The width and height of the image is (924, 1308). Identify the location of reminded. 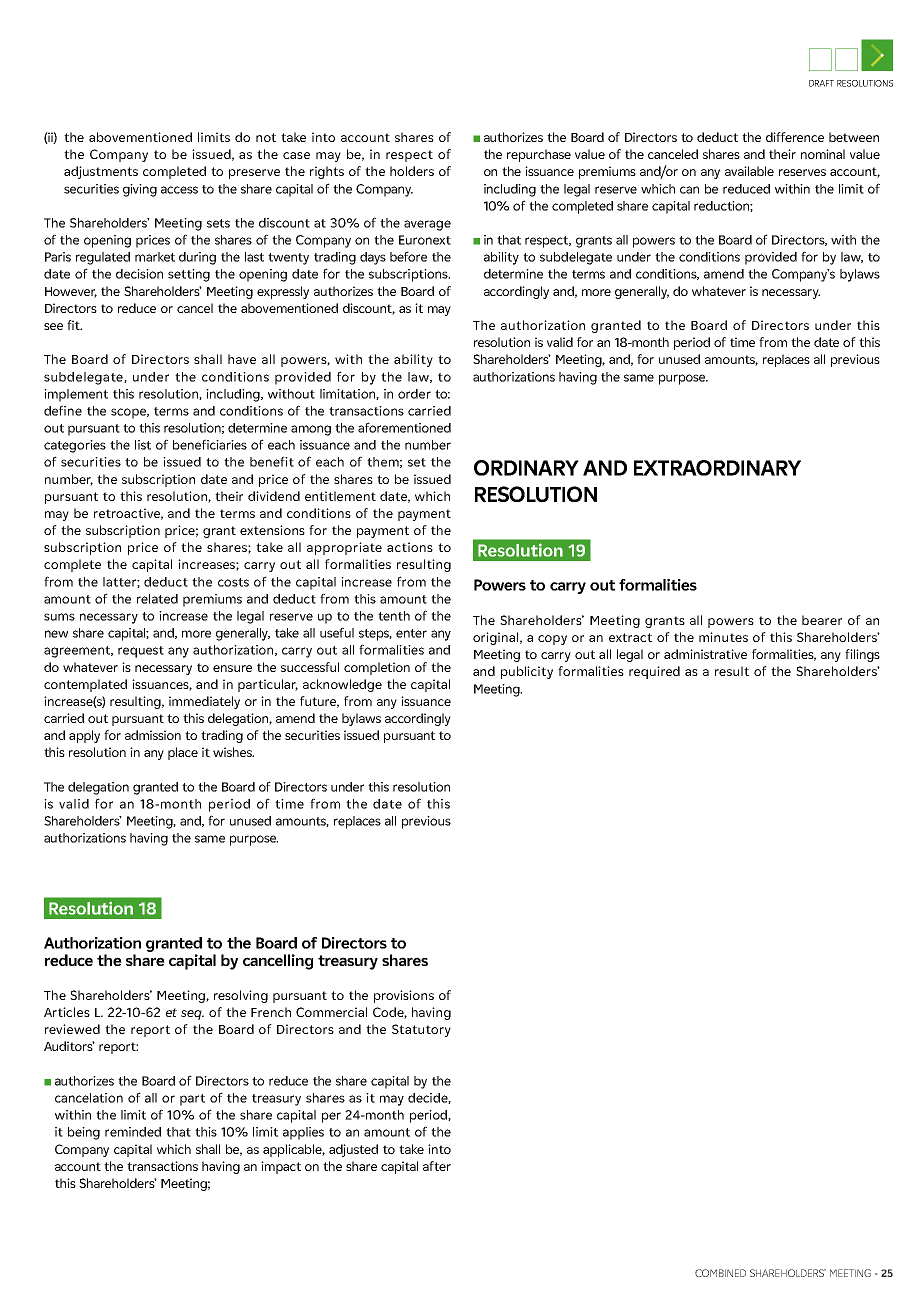
(133, 1132).
